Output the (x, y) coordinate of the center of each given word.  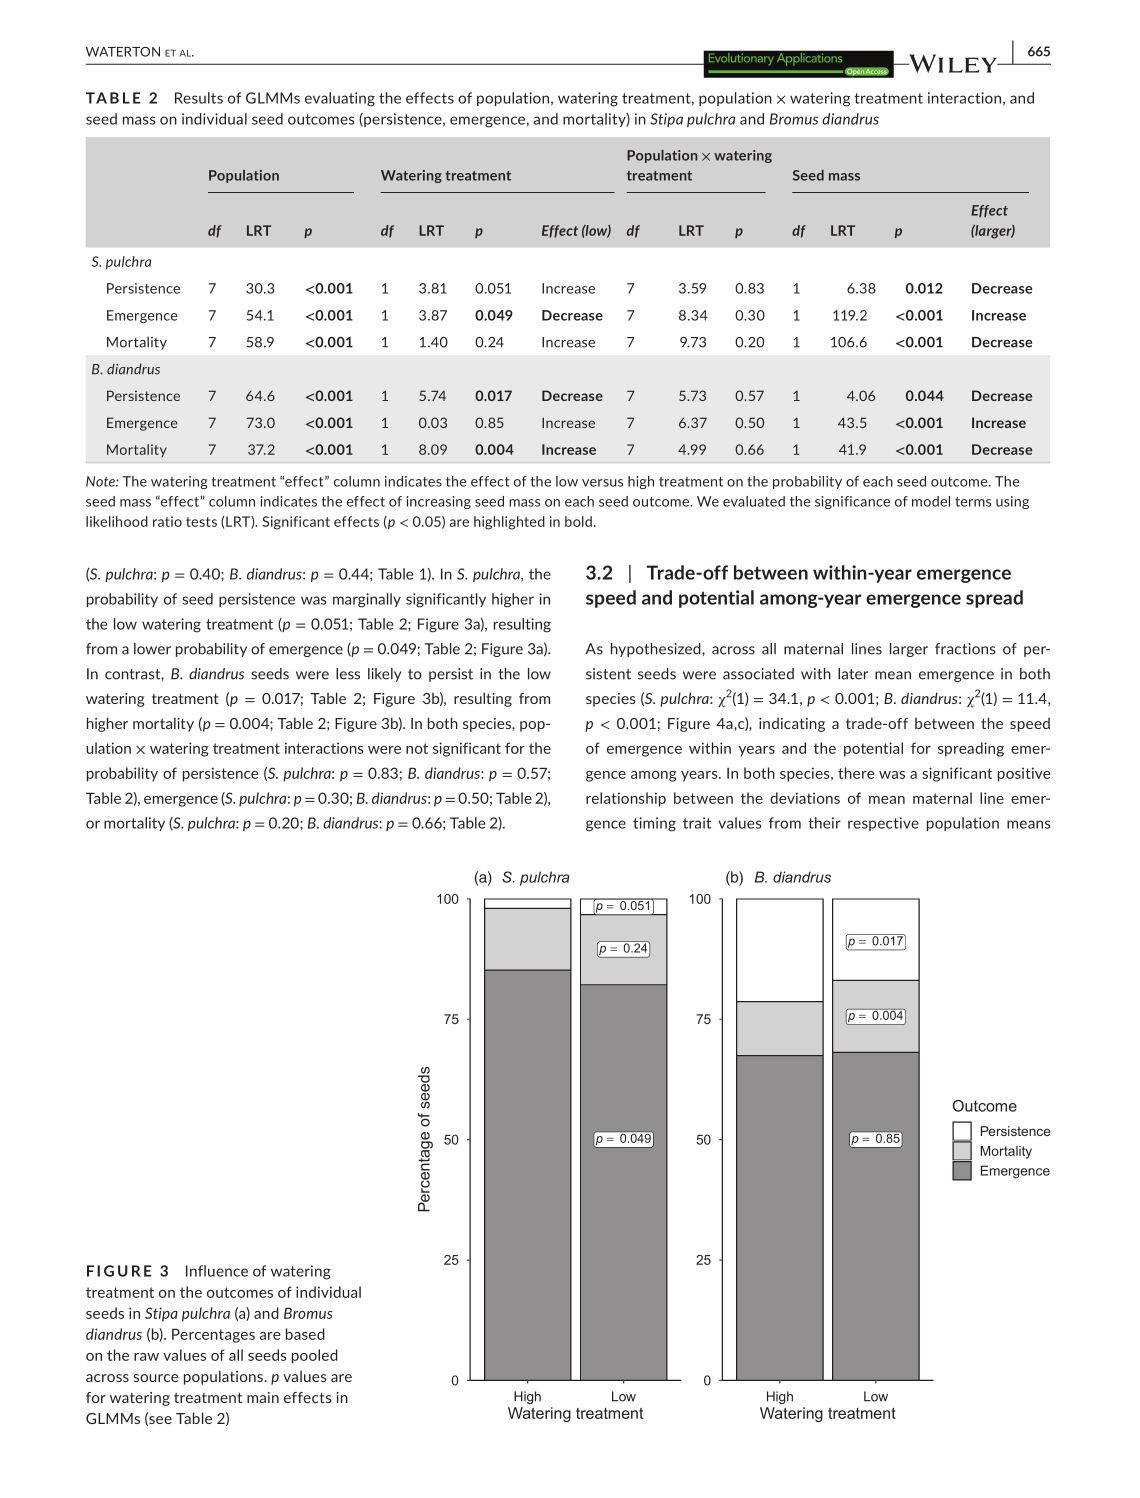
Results (199, 98)
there (856, 773)
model (931, 501)
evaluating (340, 99)
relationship (626, 799)
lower (152, 649)
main (263, 1397)
